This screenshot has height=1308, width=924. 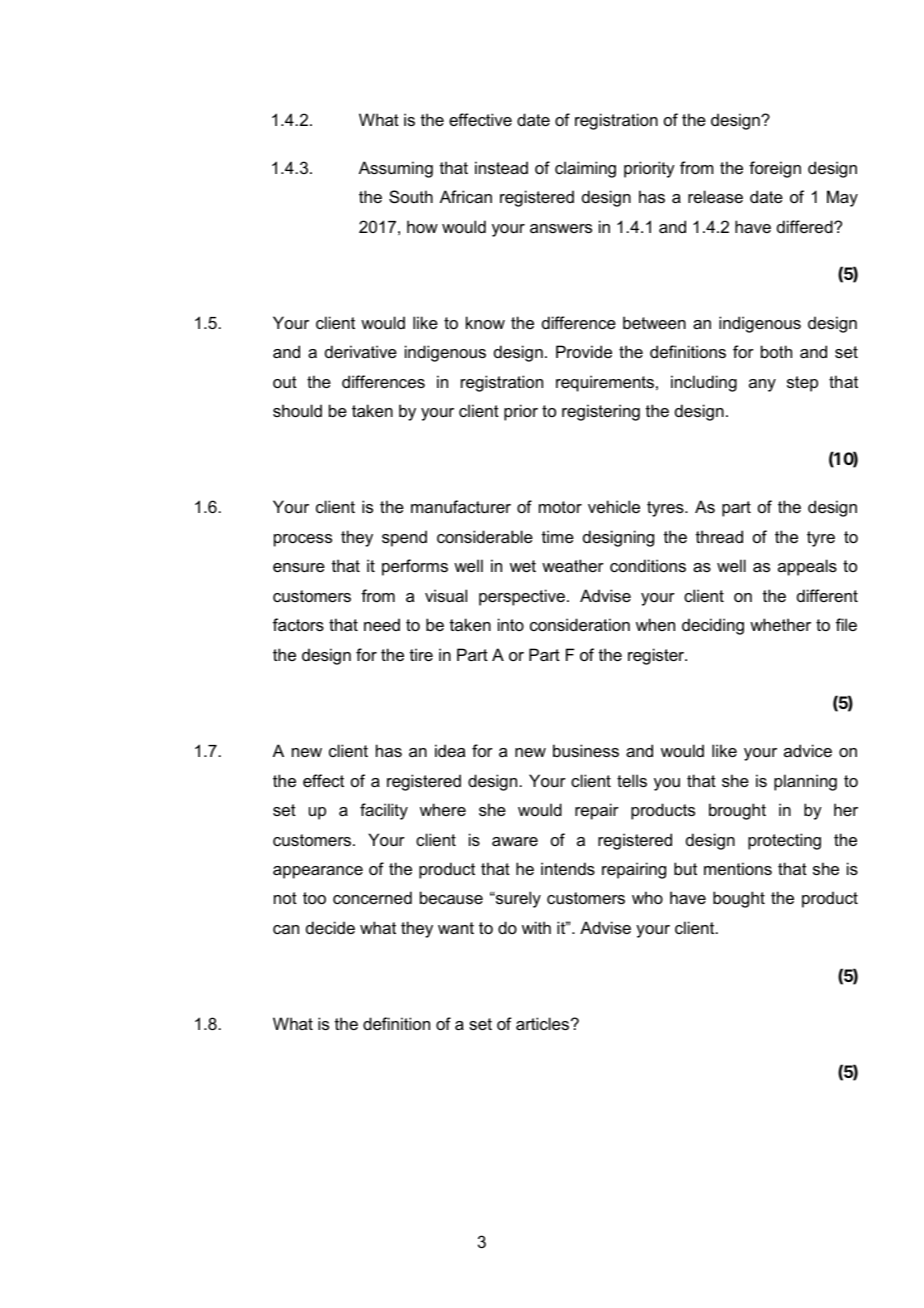 I want to click on advice, so click(x=808, y=750).
